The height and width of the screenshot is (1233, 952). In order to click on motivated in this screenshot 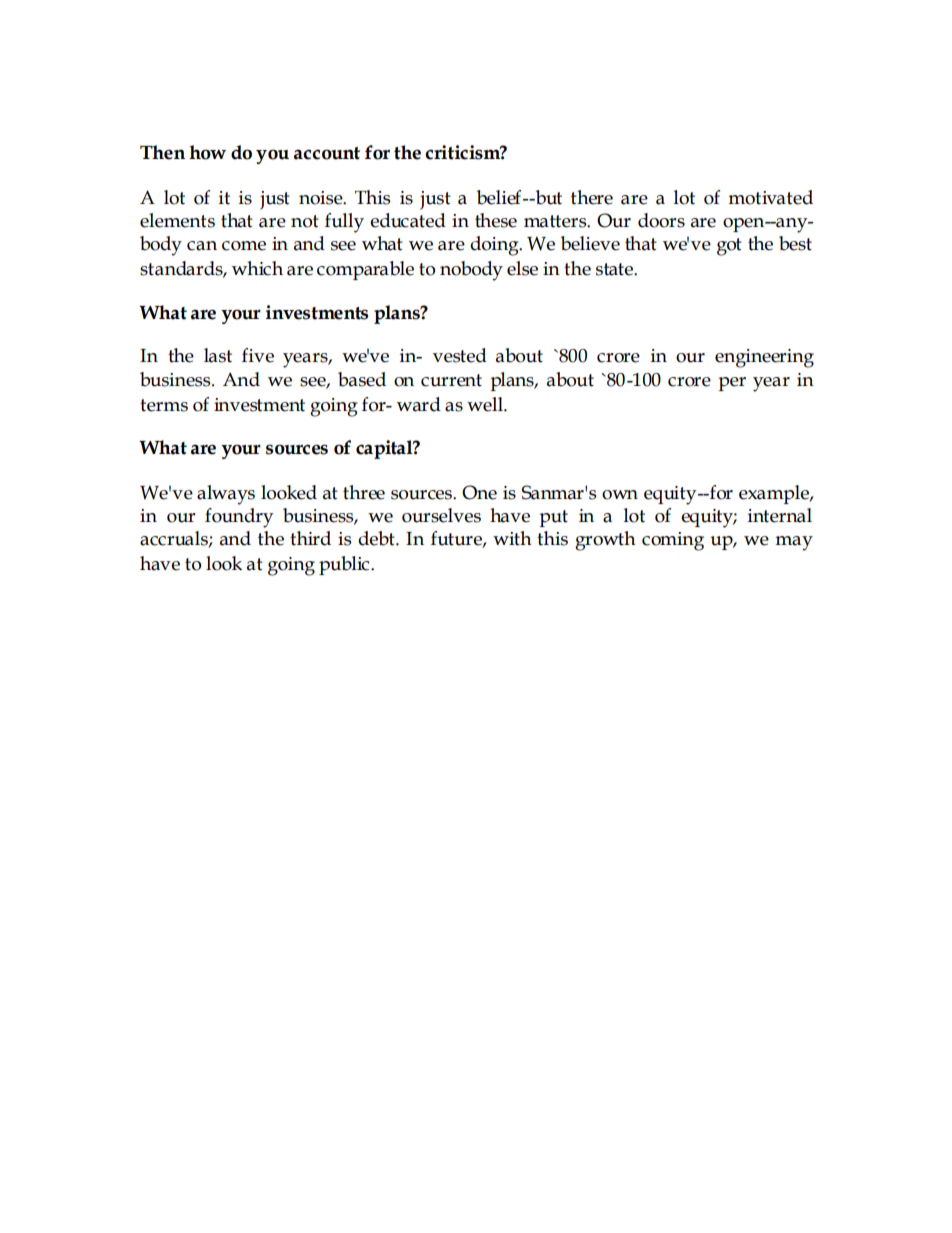, I will do `click(770, 197)`.
